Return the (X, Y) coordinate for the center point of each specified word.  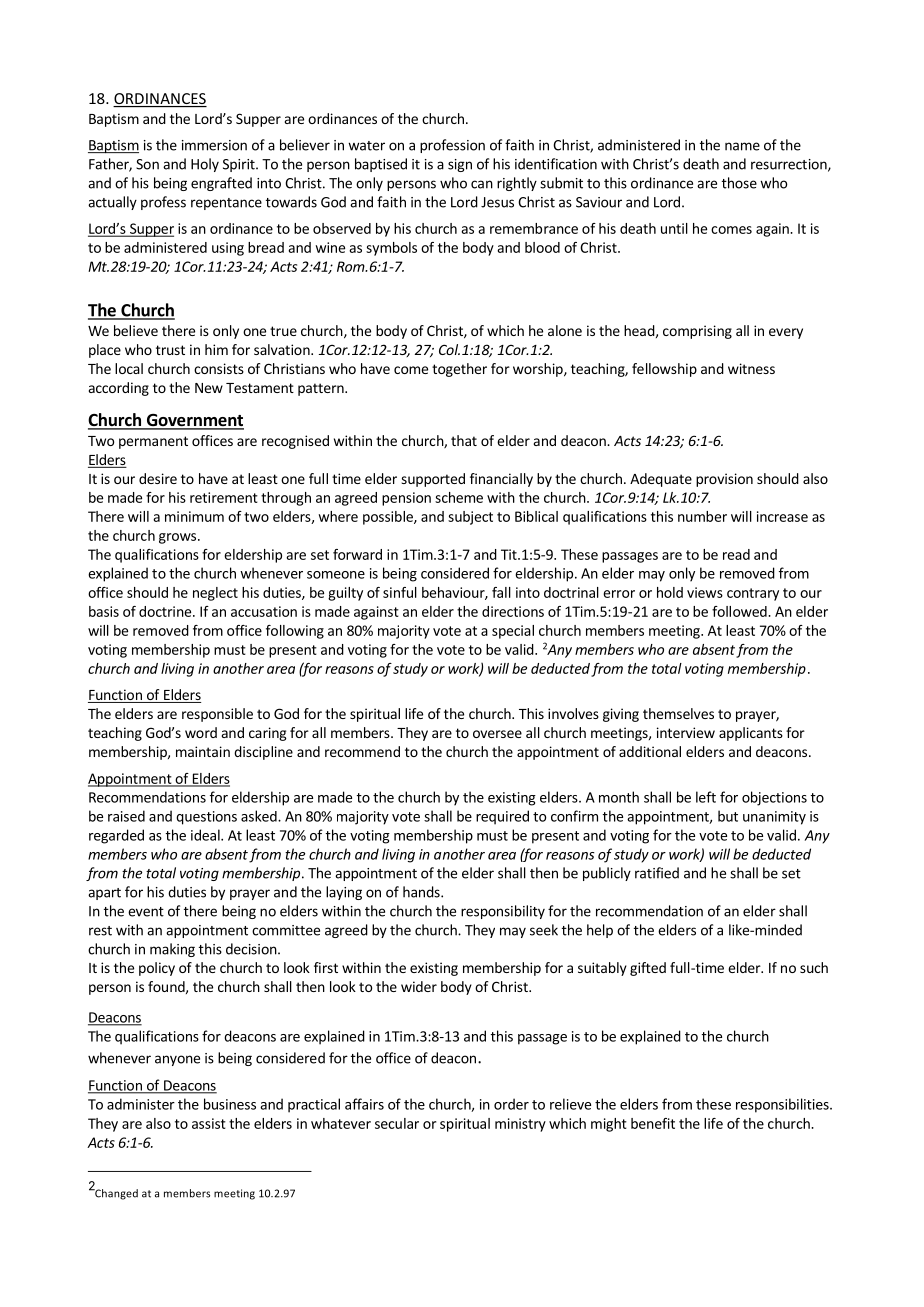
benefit (653, 1123)
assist (209, 1123)
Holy (205, 165)
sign (460, 165)
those (739, 183)
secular (397, 1123)
